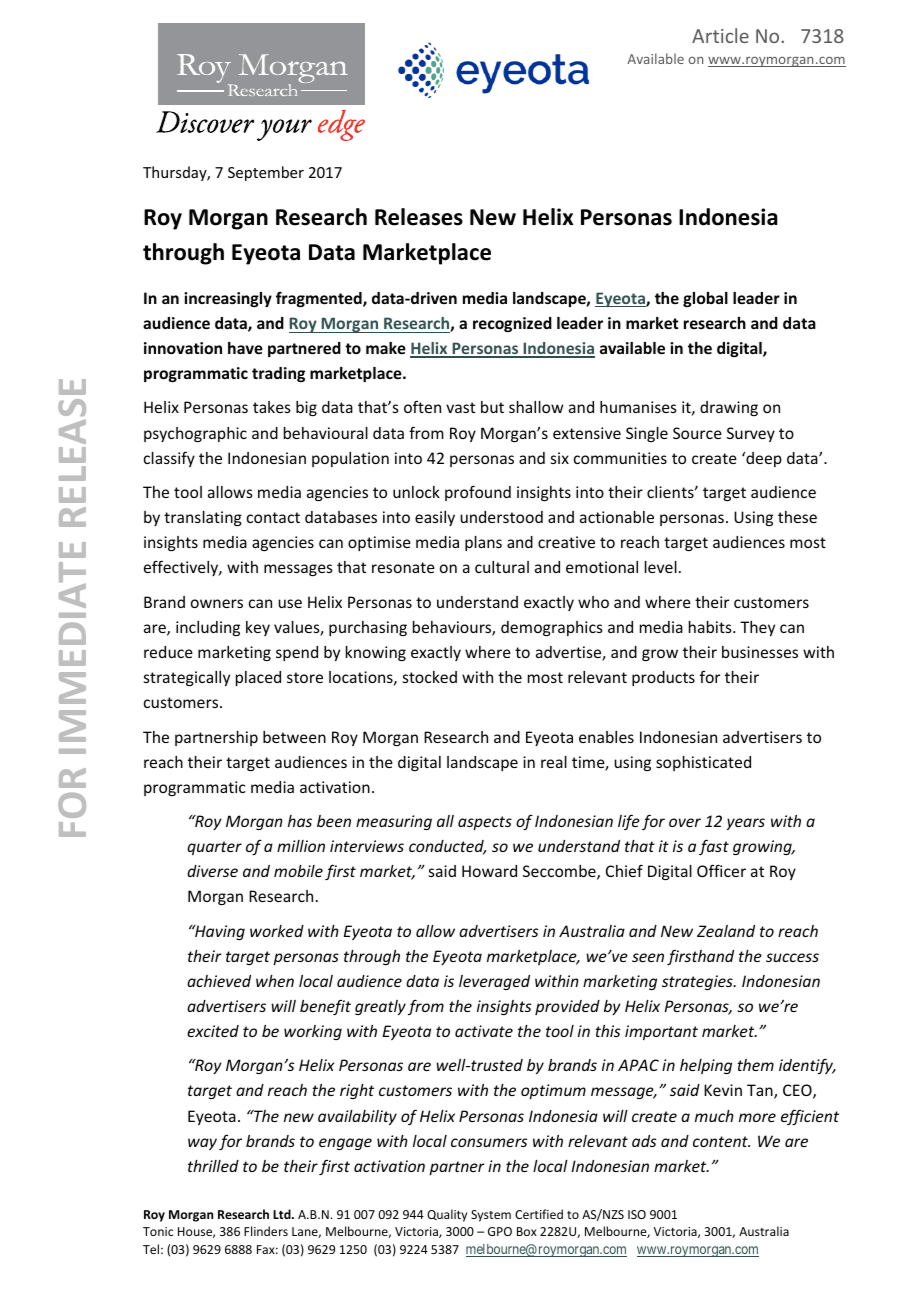 The width and height of the image is (924, 1308). I want to click on content, so click(721, 1141).
